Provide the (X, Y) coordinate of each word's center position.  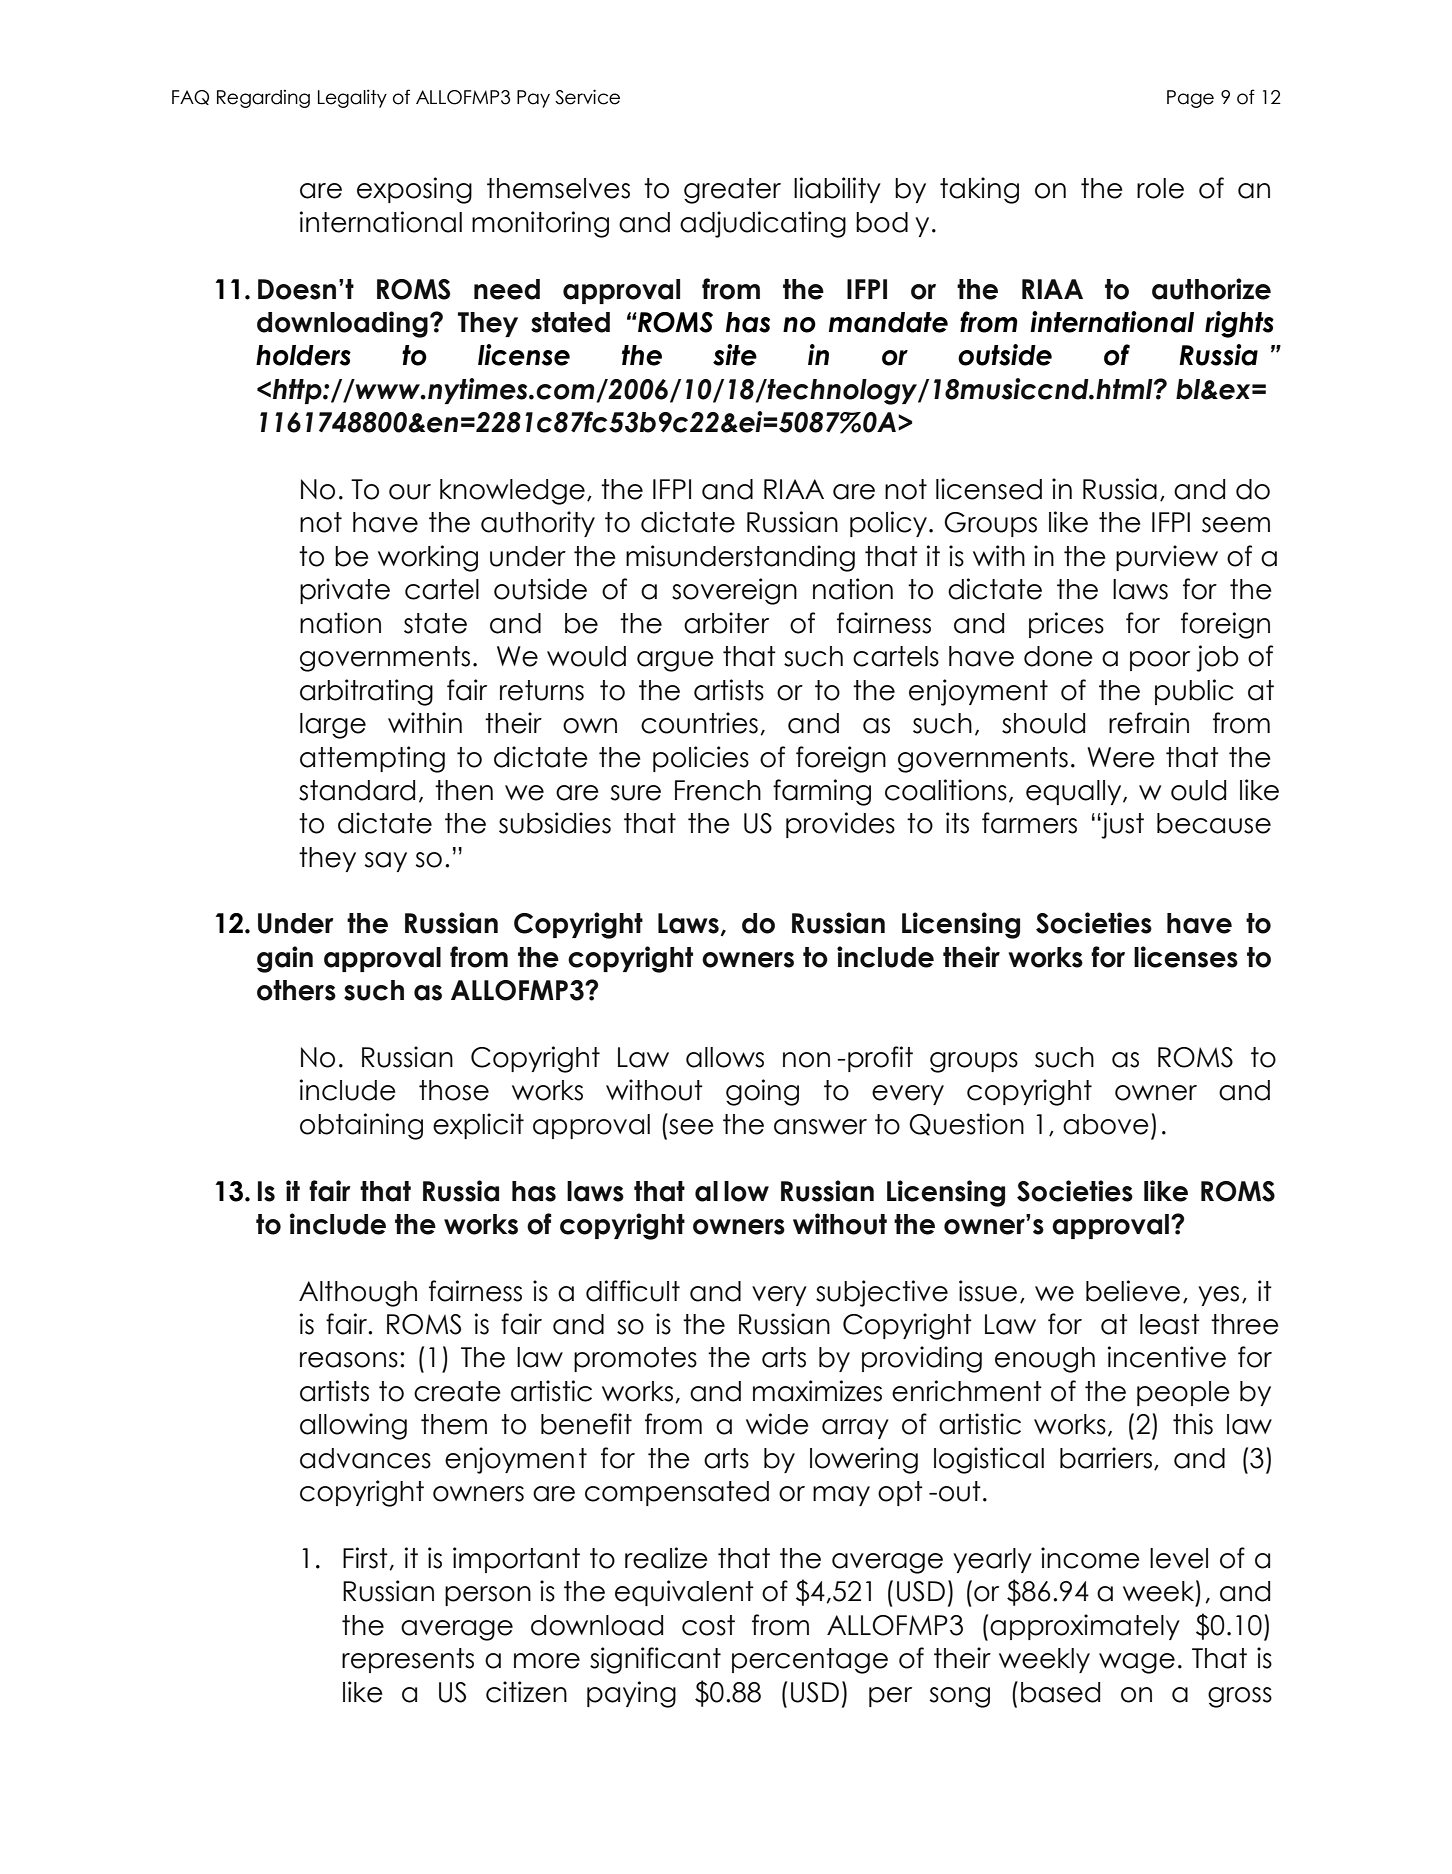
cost (708, 1625)
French (718, 790)
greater (732, 191)
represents (408, 1660)
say (386, 862)
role (1160, 188)
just (1122, 825)
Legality (352, 98)
